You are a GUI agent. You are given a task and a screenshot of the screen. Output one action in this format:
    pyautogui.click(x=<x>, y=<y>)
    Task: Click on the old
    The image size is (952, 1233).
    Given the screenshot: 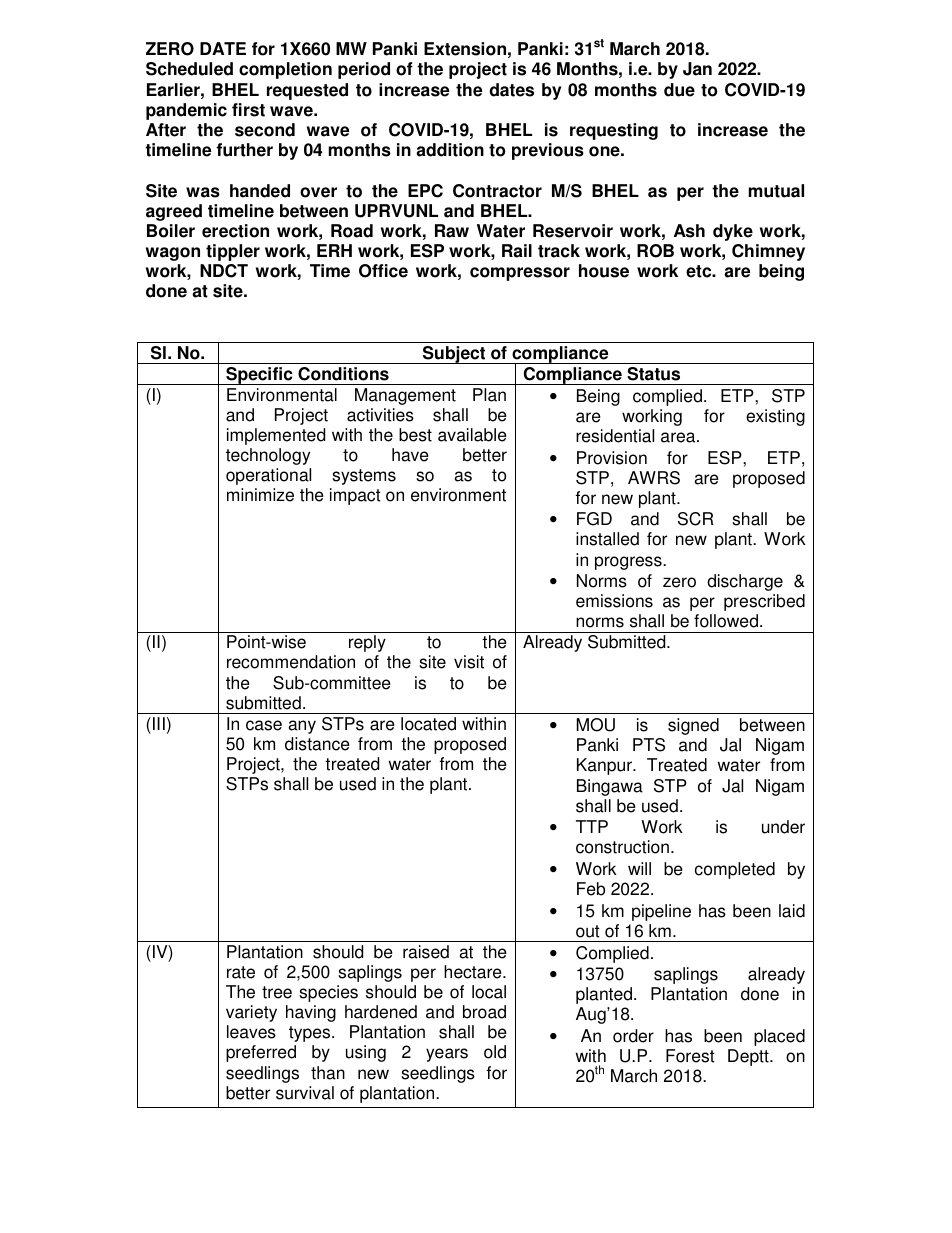 What is the action you would take?
    pyautogui.click(x=495, y=1052)
